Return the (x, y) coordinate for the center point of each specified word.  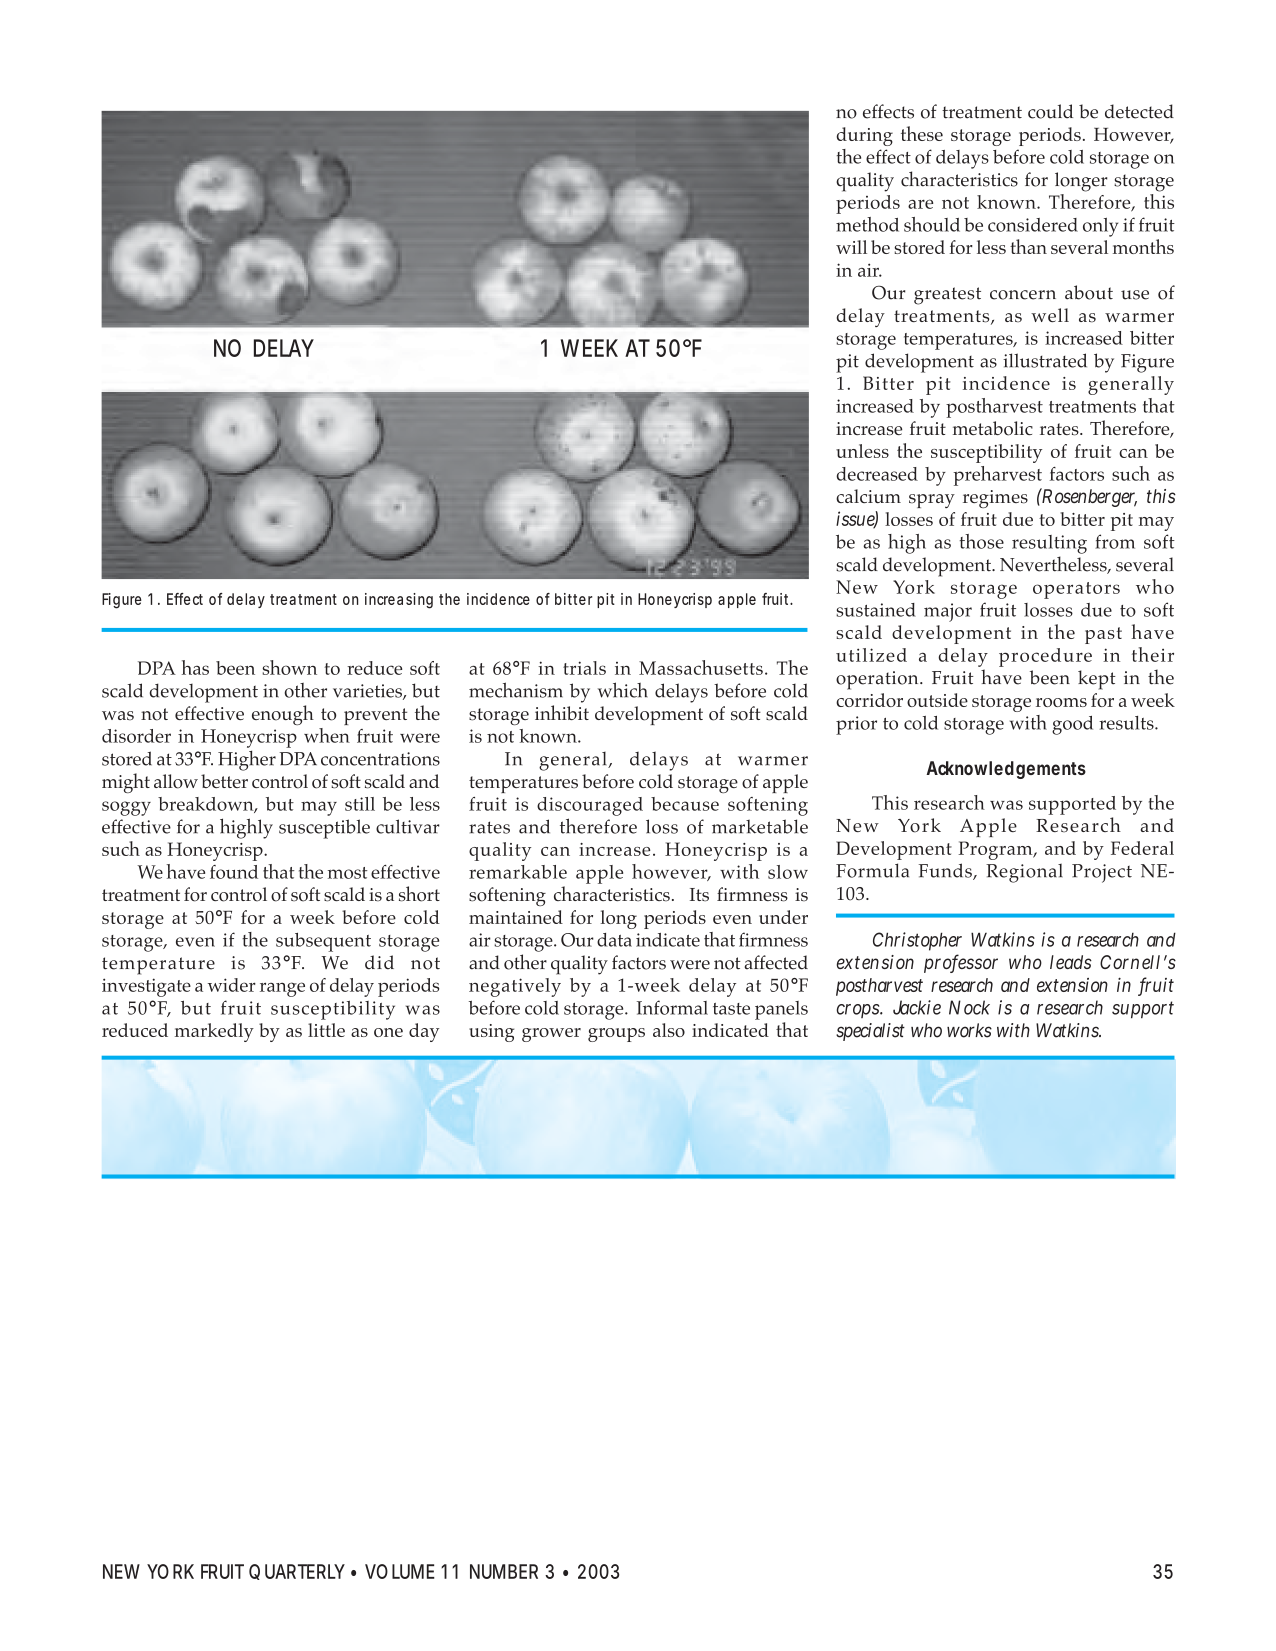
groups (616, 1035)
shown (289, 667)
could (1050, 111)
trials (584, 668)
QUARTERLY (297, 1572)
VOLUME (400, 1571)
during (865, 136)
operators (1076, 590)
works (969, 1030)
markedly (214, 1032)
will (851, 247)
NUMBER (504, 1571)
